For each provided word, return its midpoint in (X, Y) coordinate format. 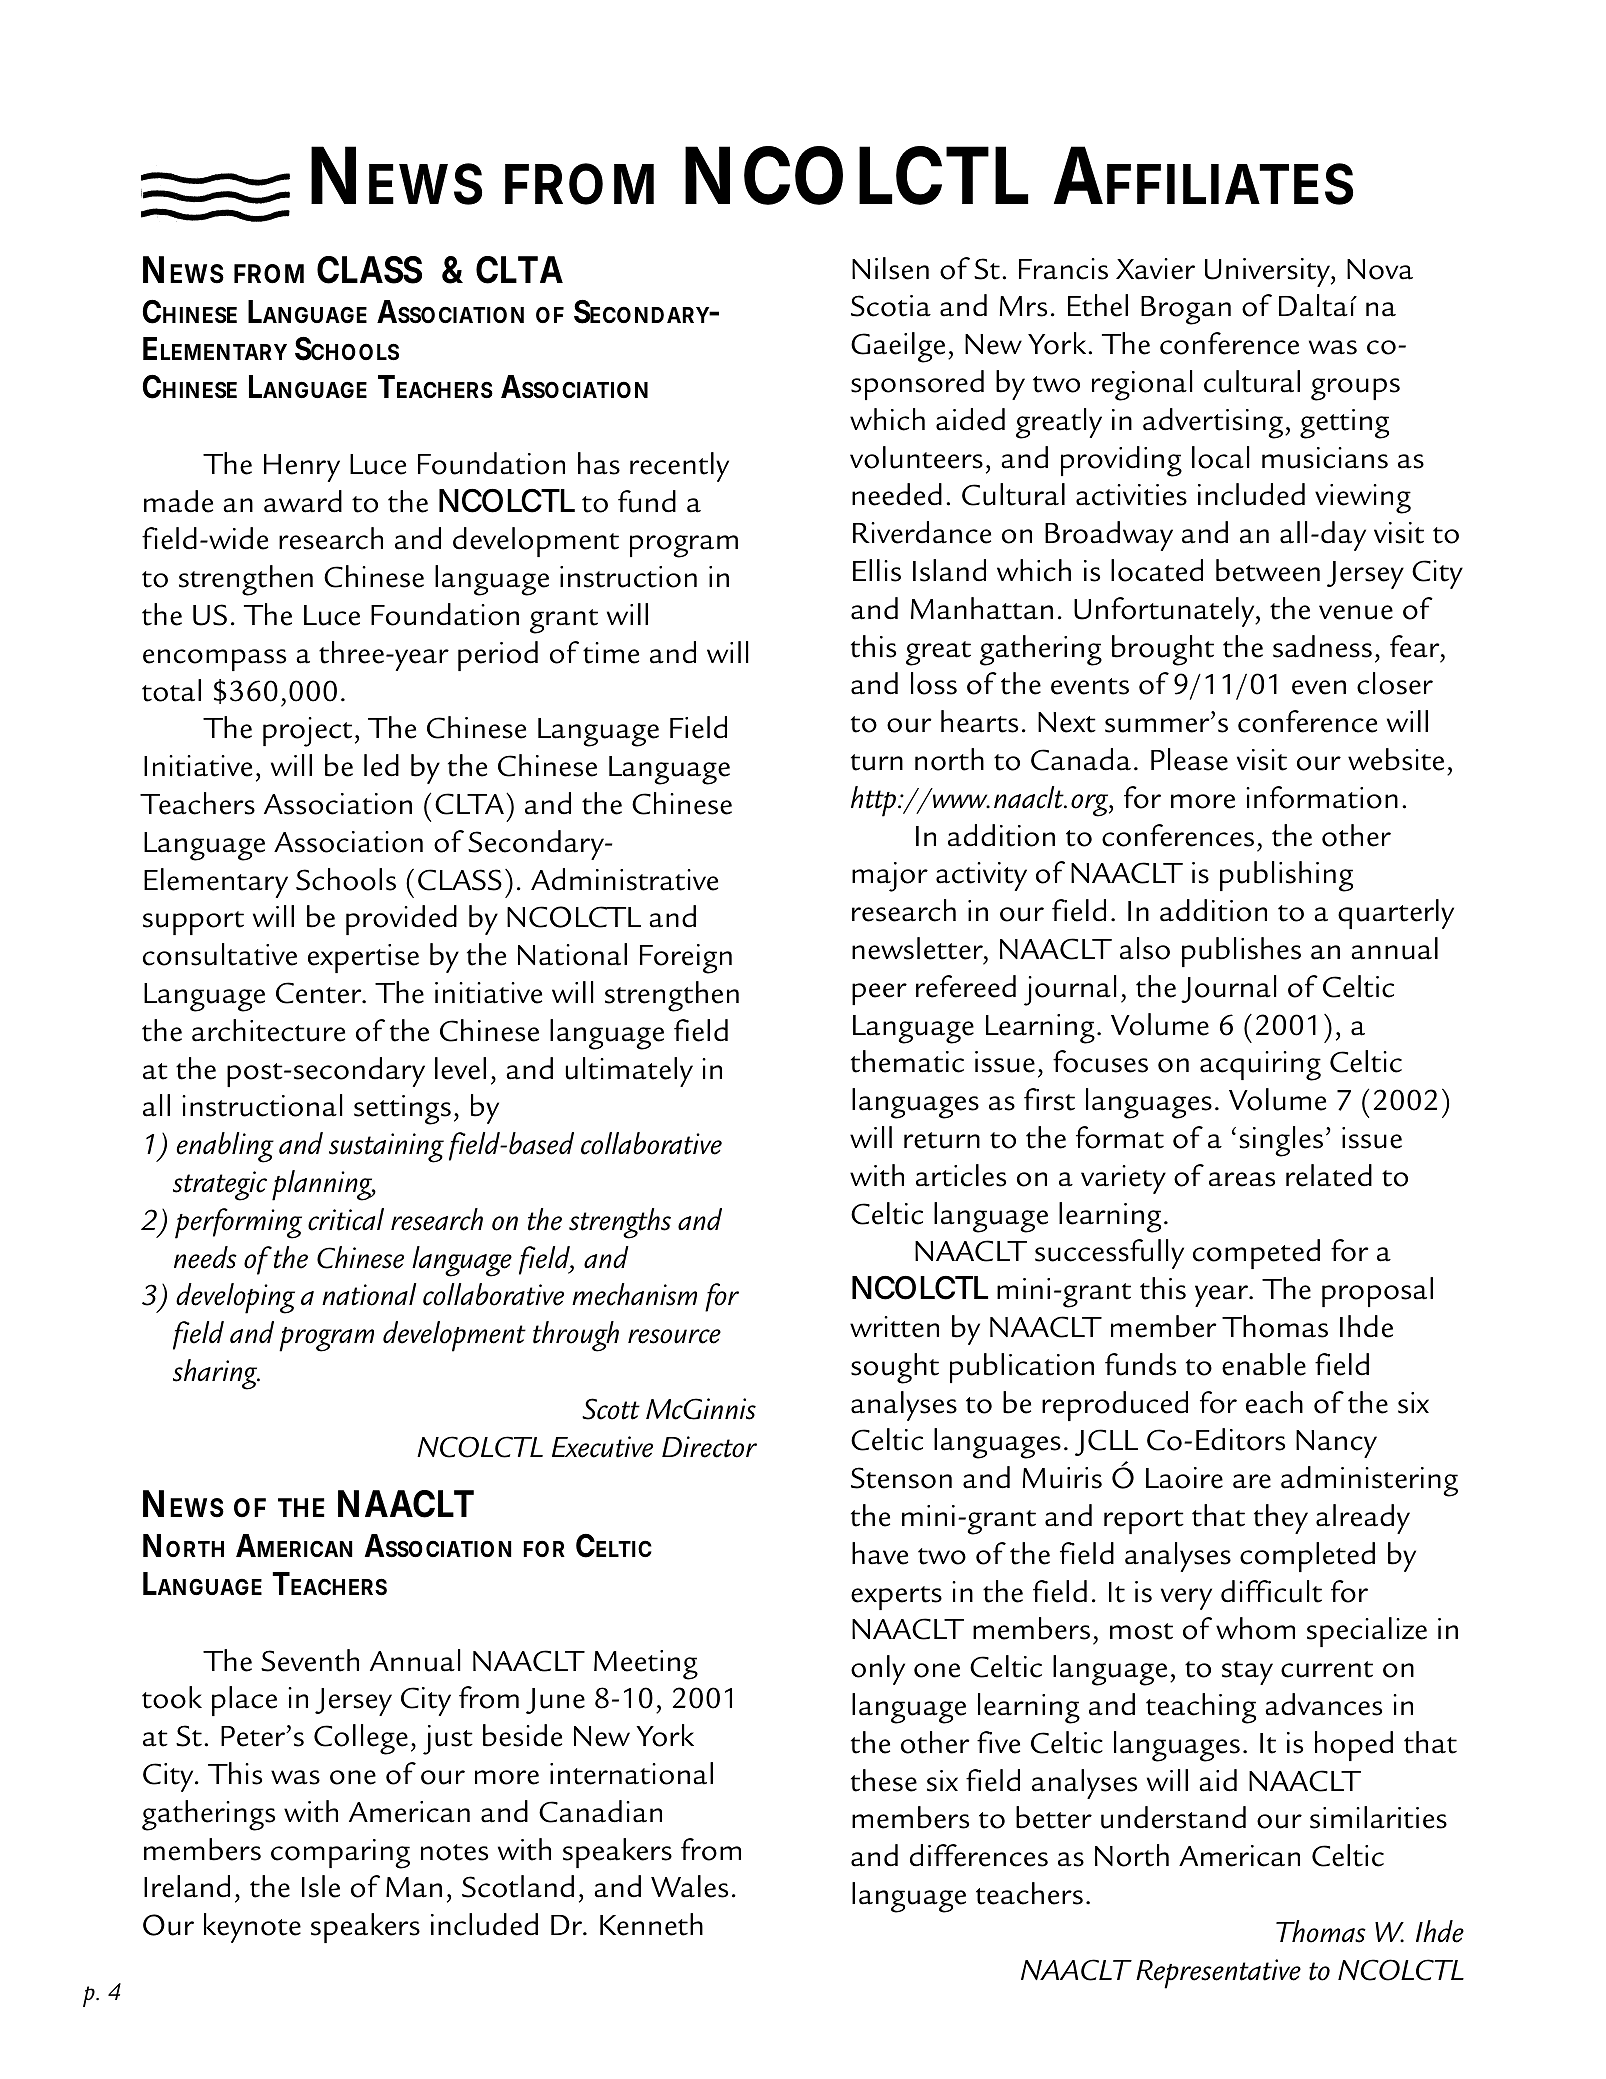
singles (1281, 1141)
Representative (1218, 1974)
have (880, 1553)
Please (1189, 759)
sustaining (386, 1148)
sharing (216, 1374)
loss (934, 683)
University (1269, 272)
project (307, 732)
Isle (321, 1886)
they (1281, 1519)
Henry (302, 468)
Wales (689, 1886)
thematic (907, 1061)
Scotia (891, 306)
